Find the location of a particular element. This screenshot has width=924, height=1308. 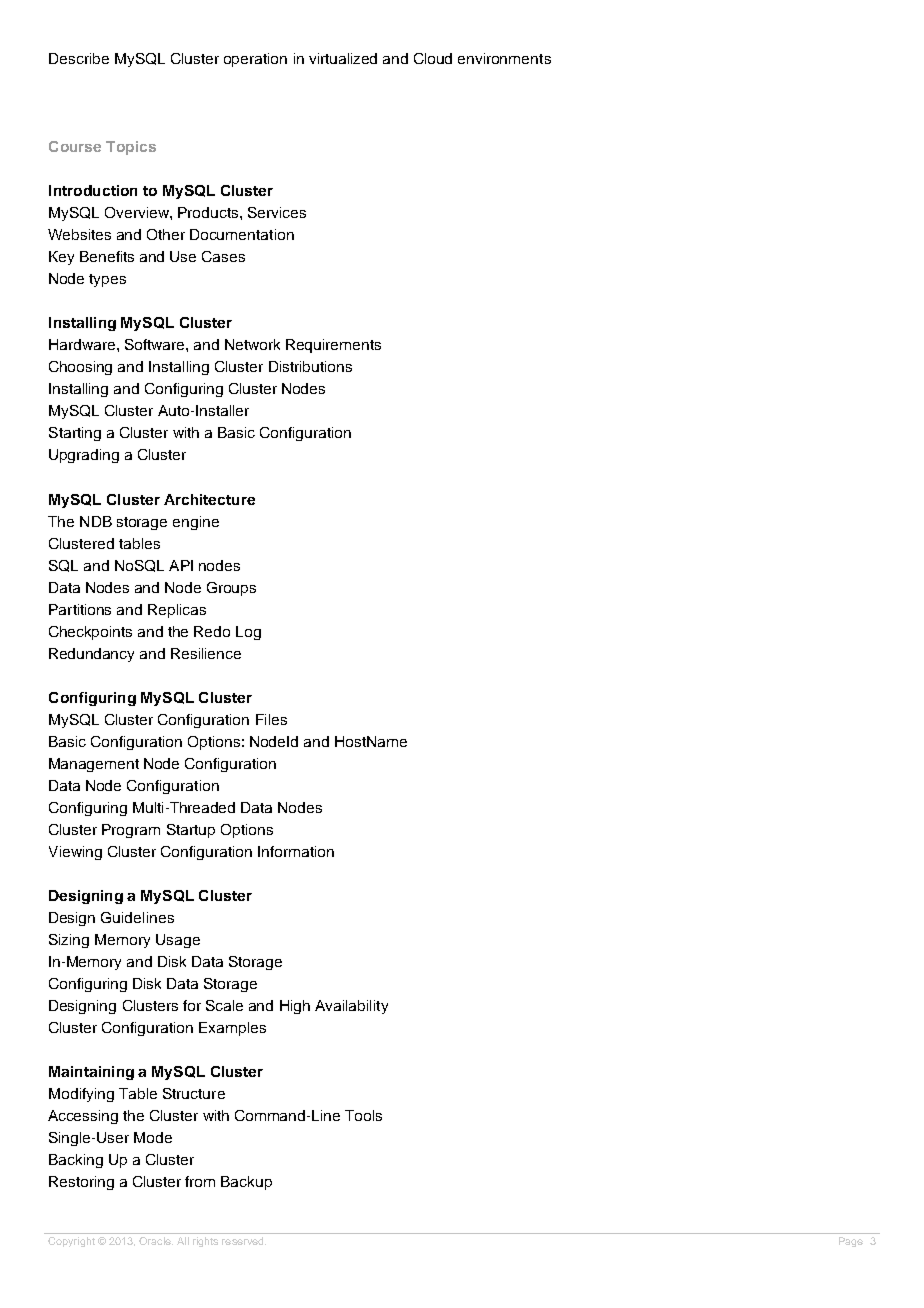

Requirements is located at coordinates (333, 346).
